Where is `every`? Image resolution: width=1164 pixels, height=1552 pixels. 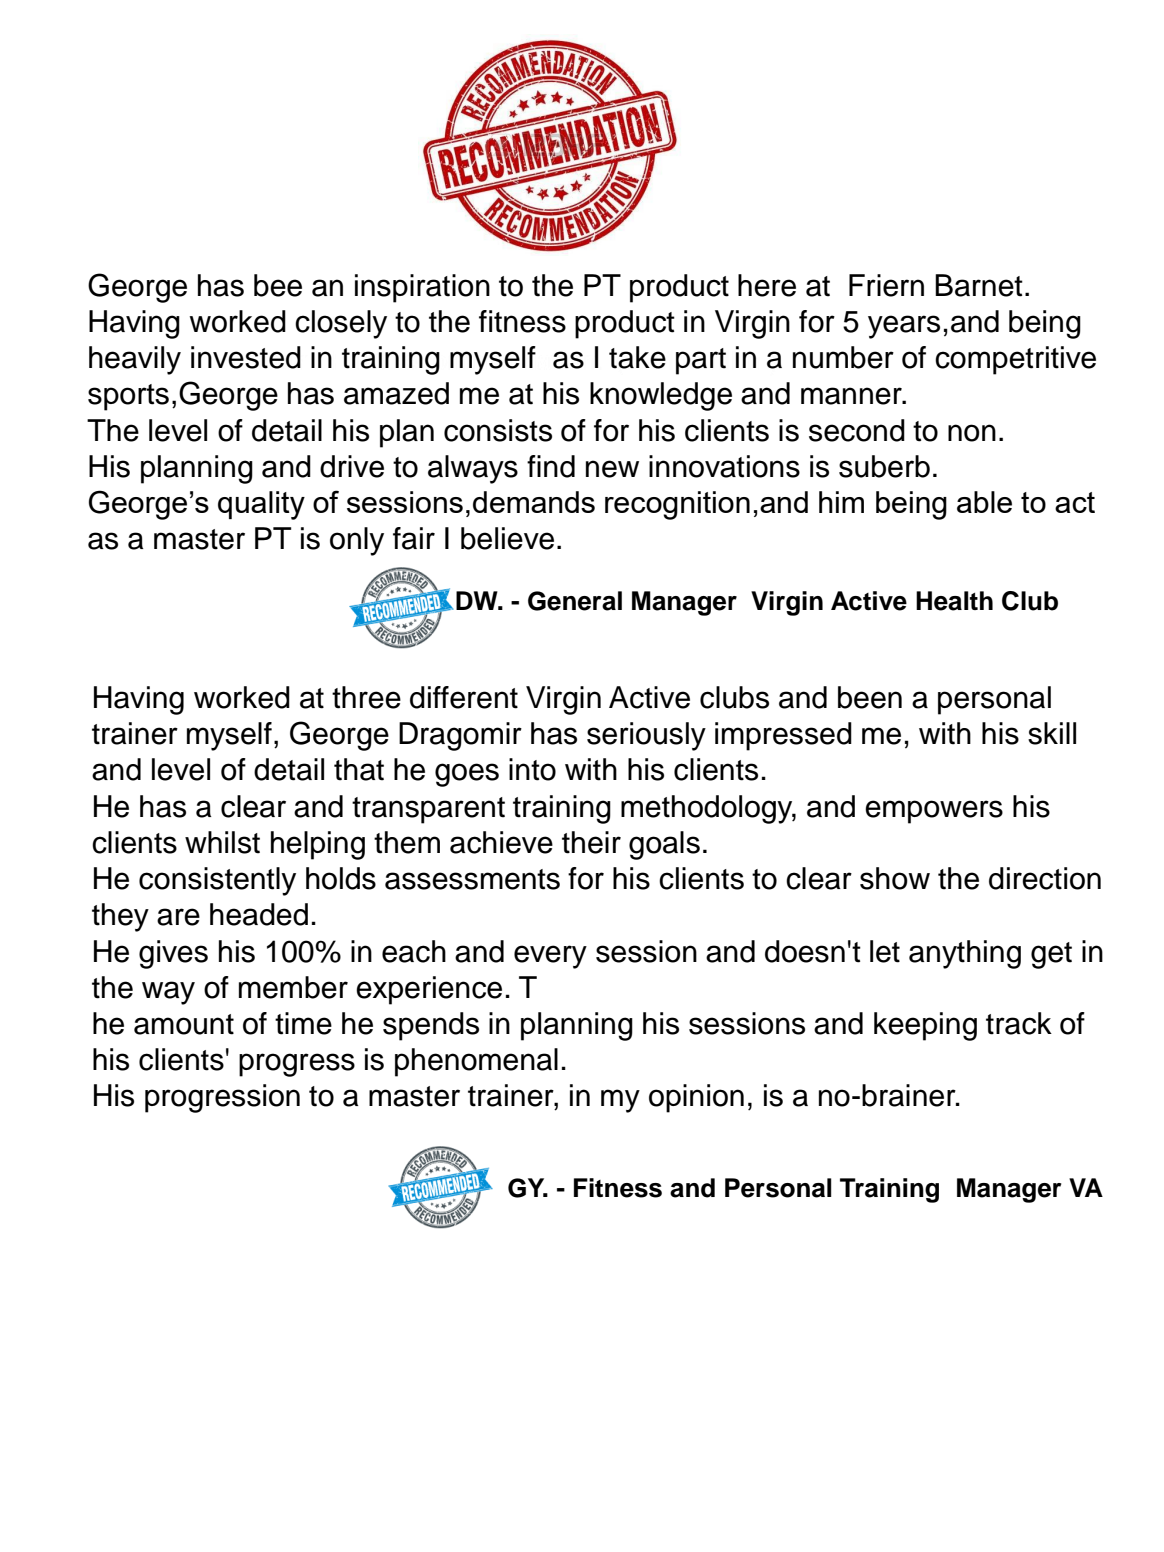 every is located at coordinates (550, 957).
